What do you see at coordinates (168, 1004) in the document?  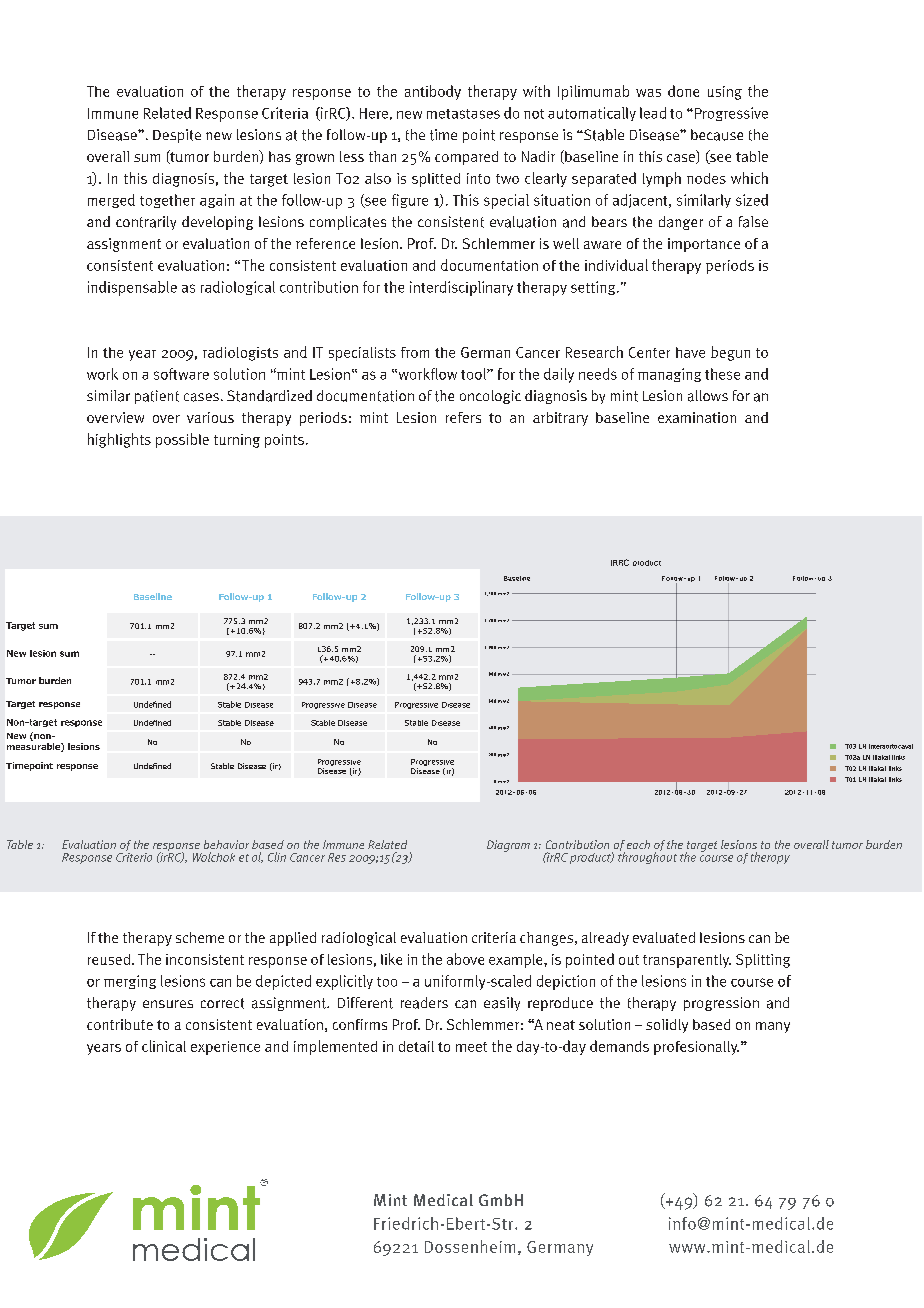 I see `ensures` at bounding box center [168, 1004].
